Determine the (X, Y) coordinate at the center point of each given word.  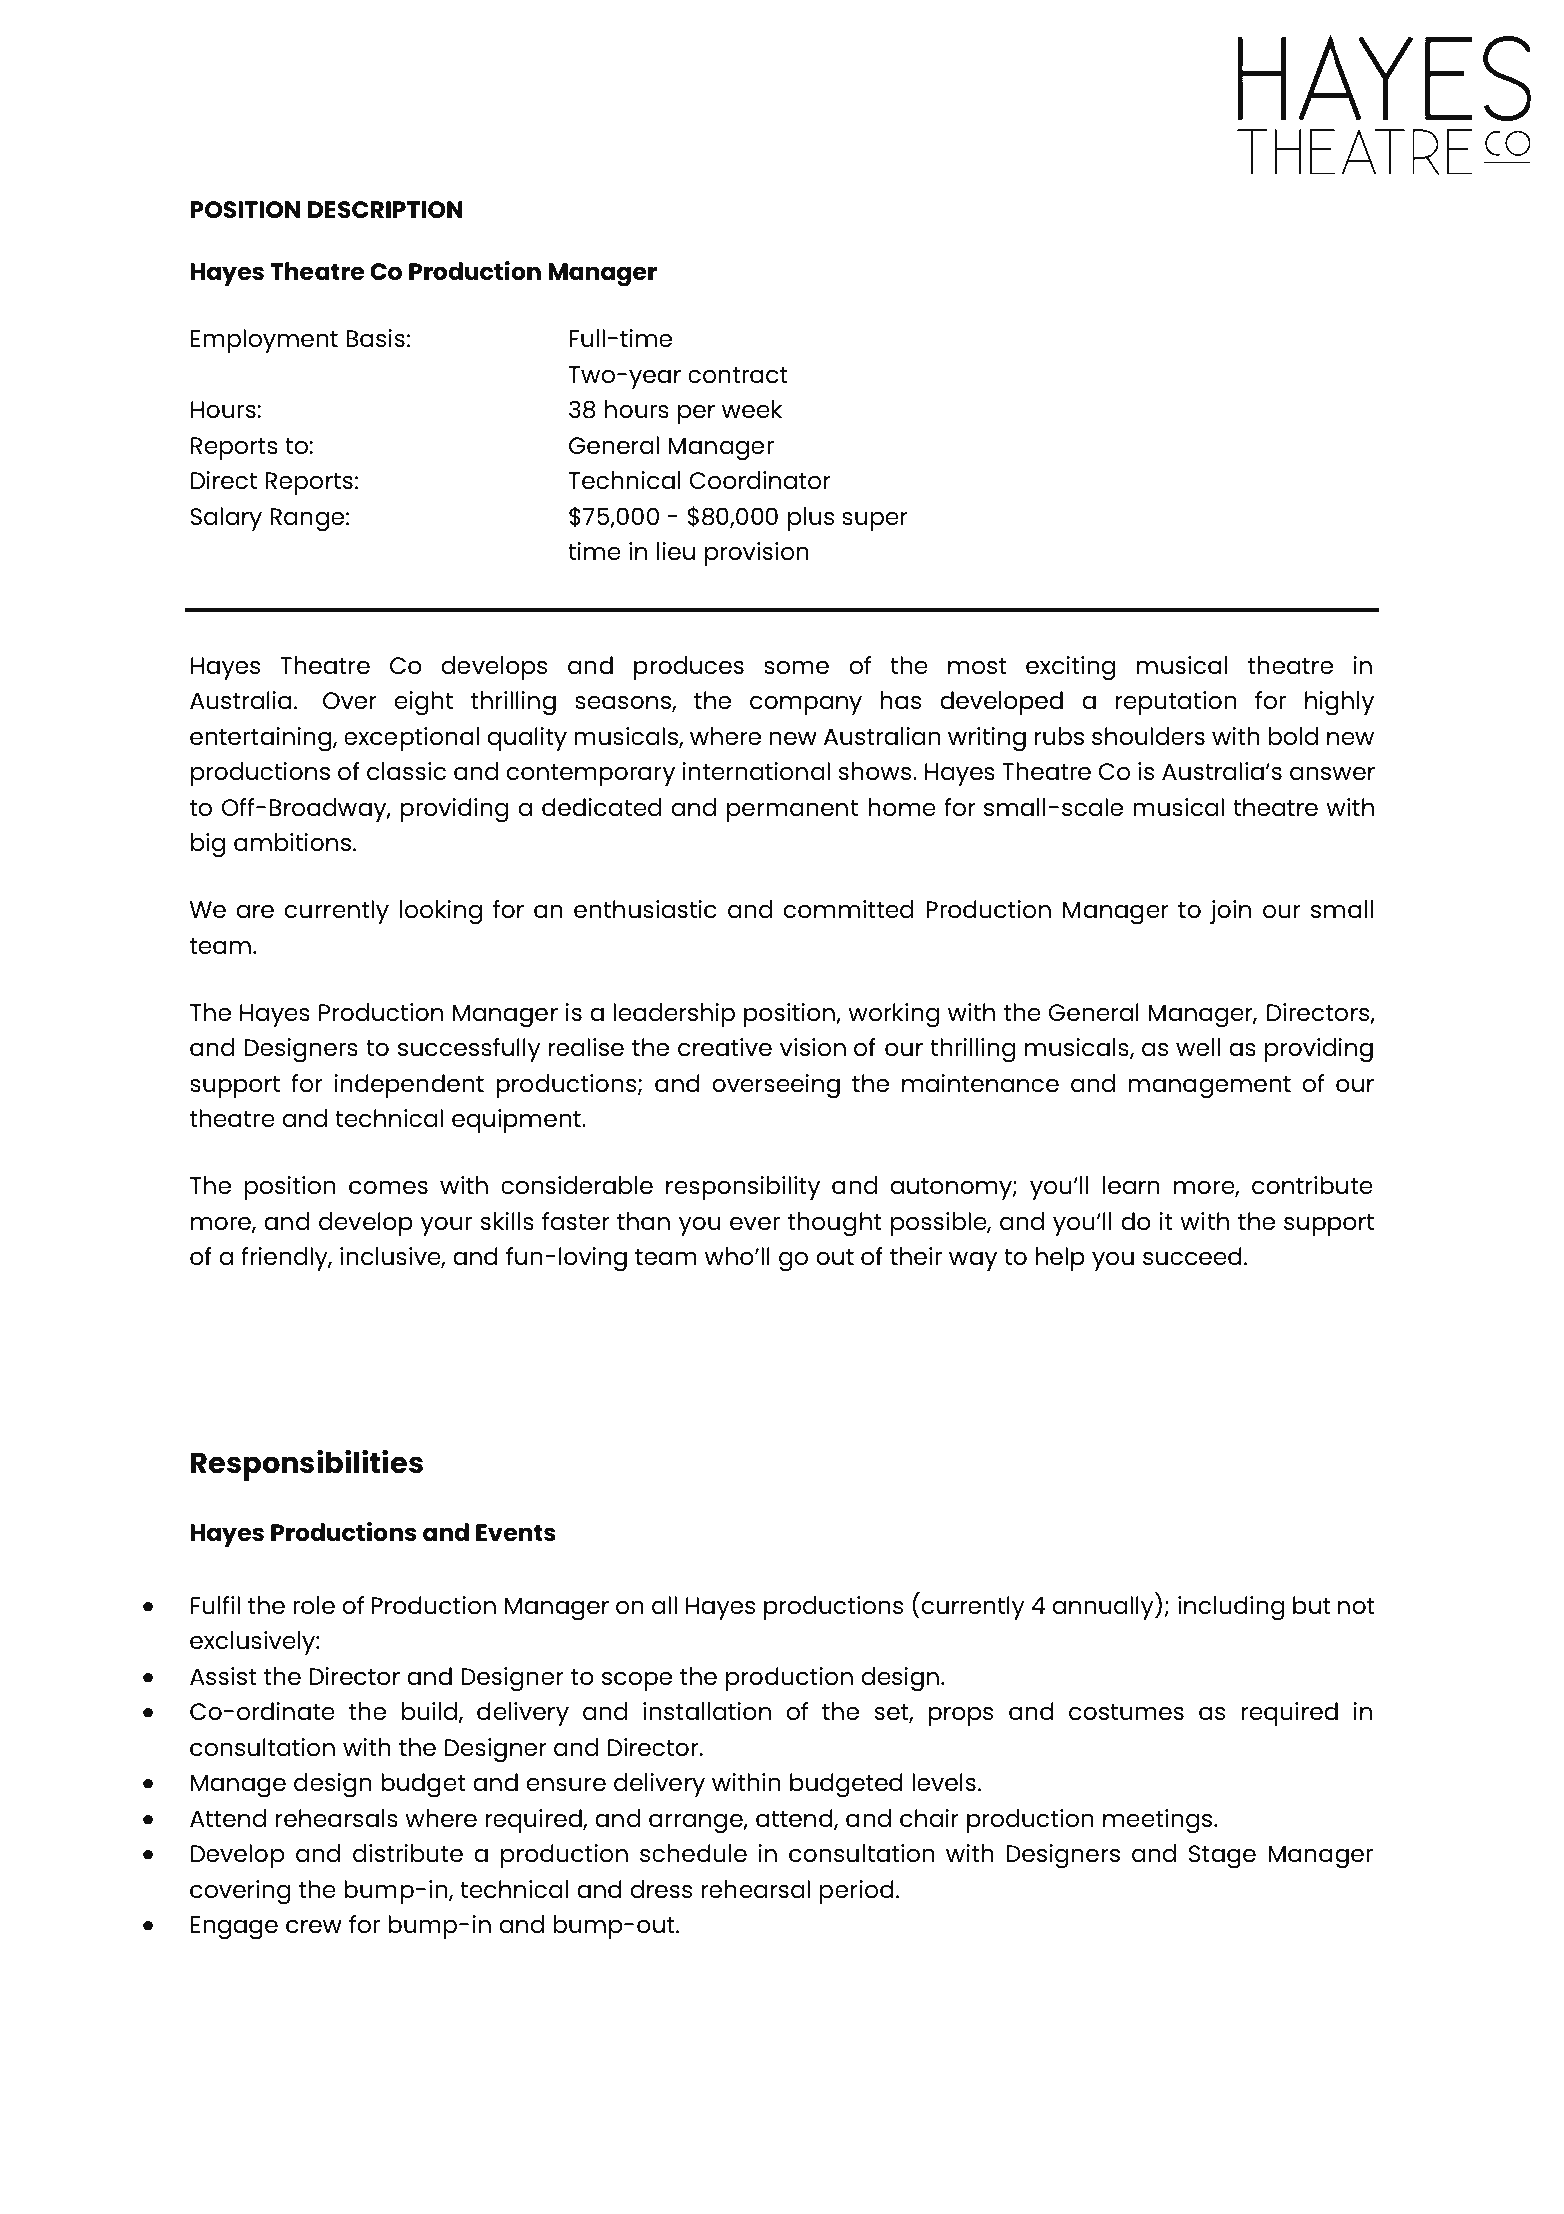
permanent (792, 810)
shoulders (1148, 736)
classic (406, 771)
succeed (1192, 1256)
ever (755, 1224)
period (857, 1892)
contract (738, 375)
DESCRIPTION (385, 209)
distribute (408, 1853)
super (875, 521)
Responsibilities (306, 1465)
